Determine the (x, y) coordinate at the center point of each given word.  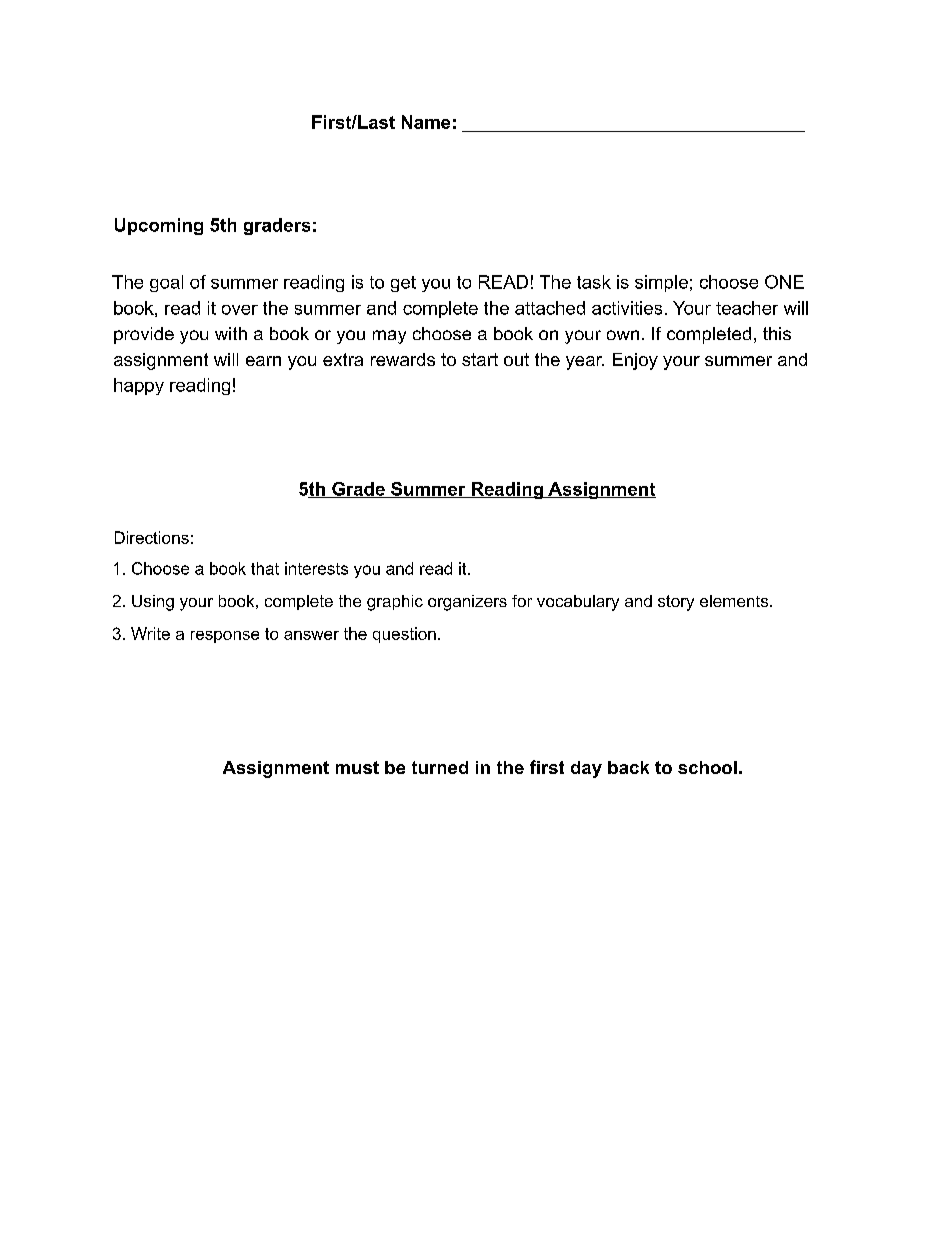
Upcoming (159, 226)
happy (139, 386)
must (357, 767)
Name (426, 122)
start (480, 359)
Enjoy (635, 361)
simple (661, 283)
